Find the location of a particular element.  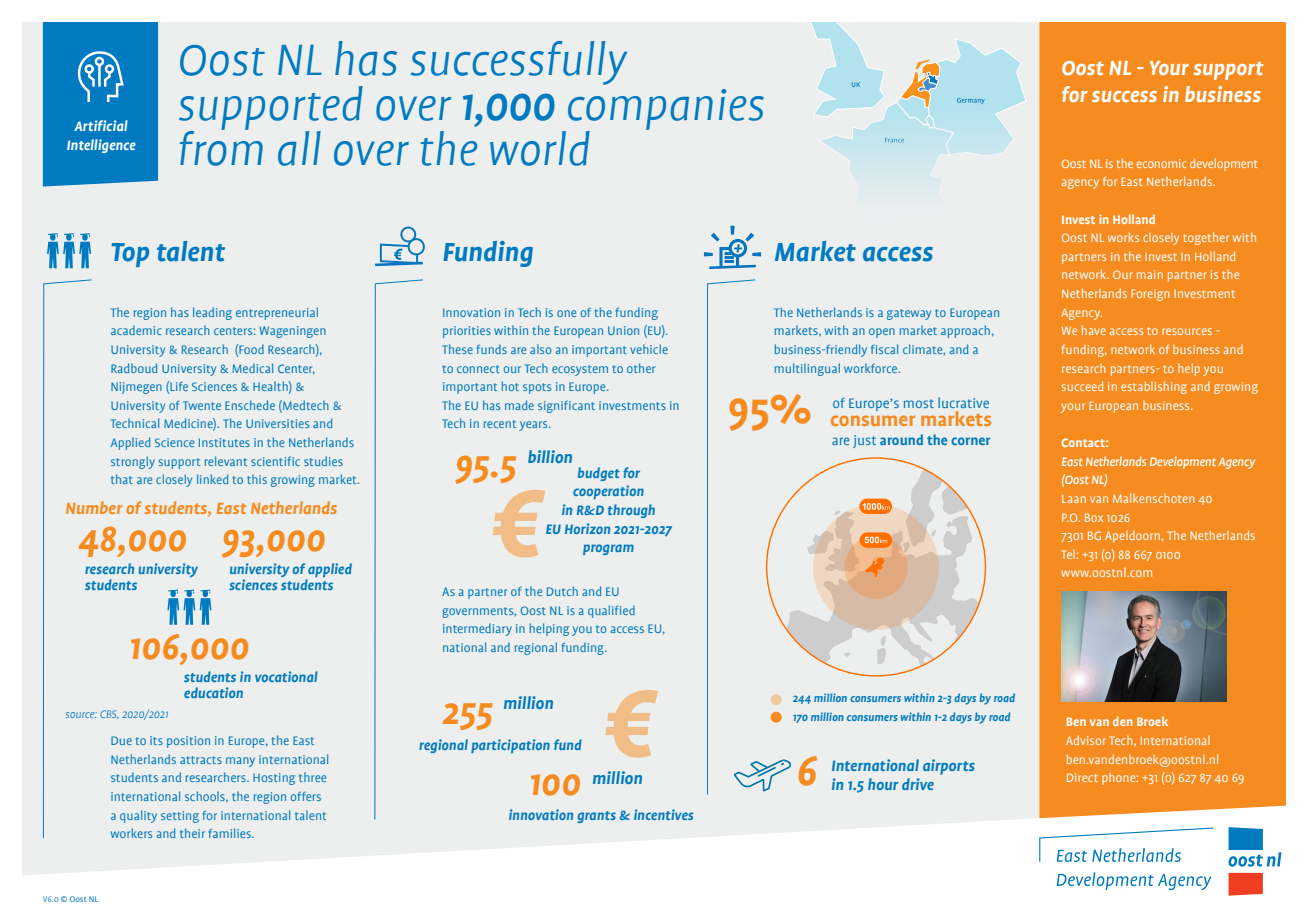

Foreign is located at coordinates (1150, 295).
